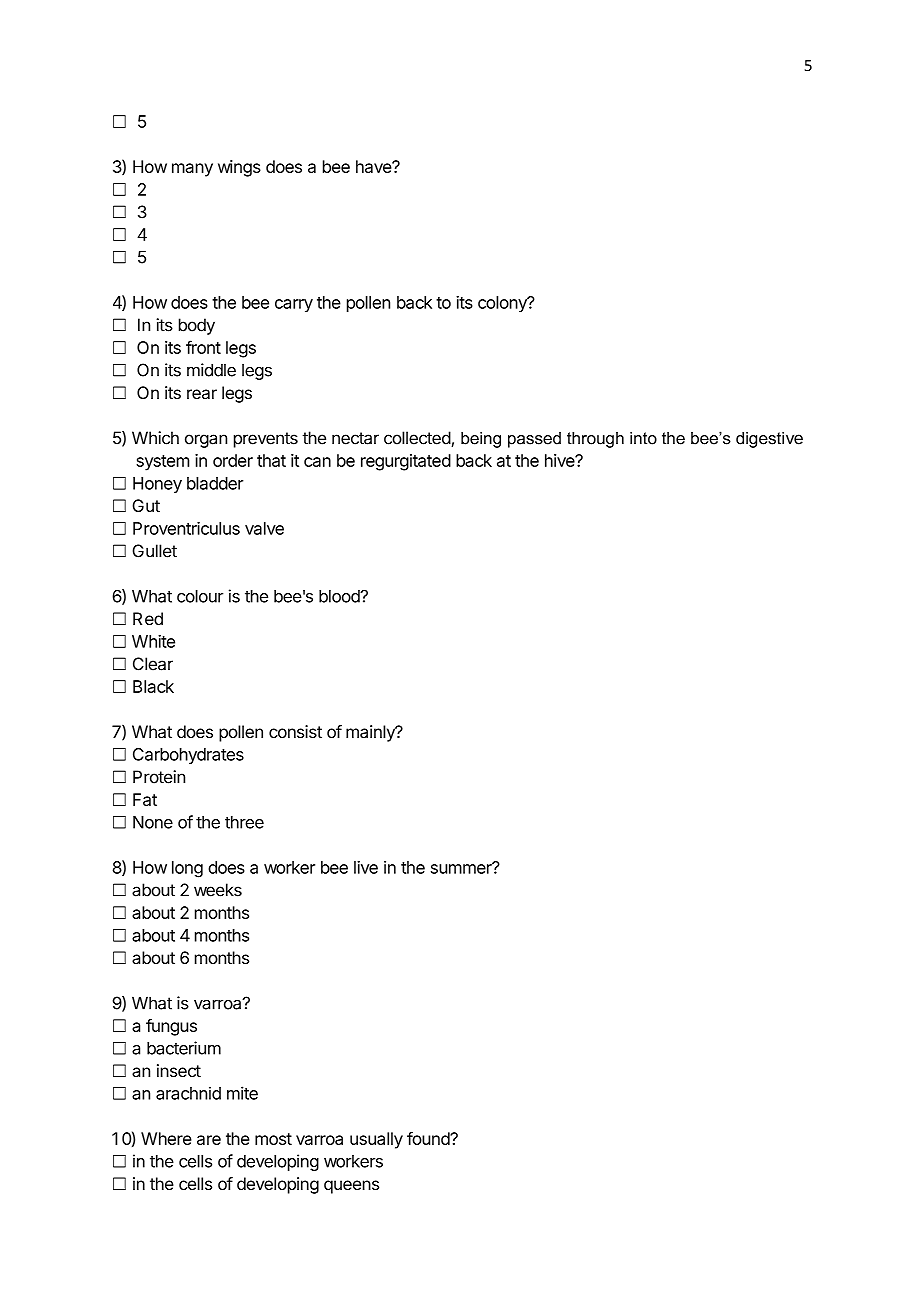 The height and width of the screenshot is (1308, 924). What do you see at coordinates (239, 168) in the screenshot?
I see `wings` at bounding box center [239, 168].
